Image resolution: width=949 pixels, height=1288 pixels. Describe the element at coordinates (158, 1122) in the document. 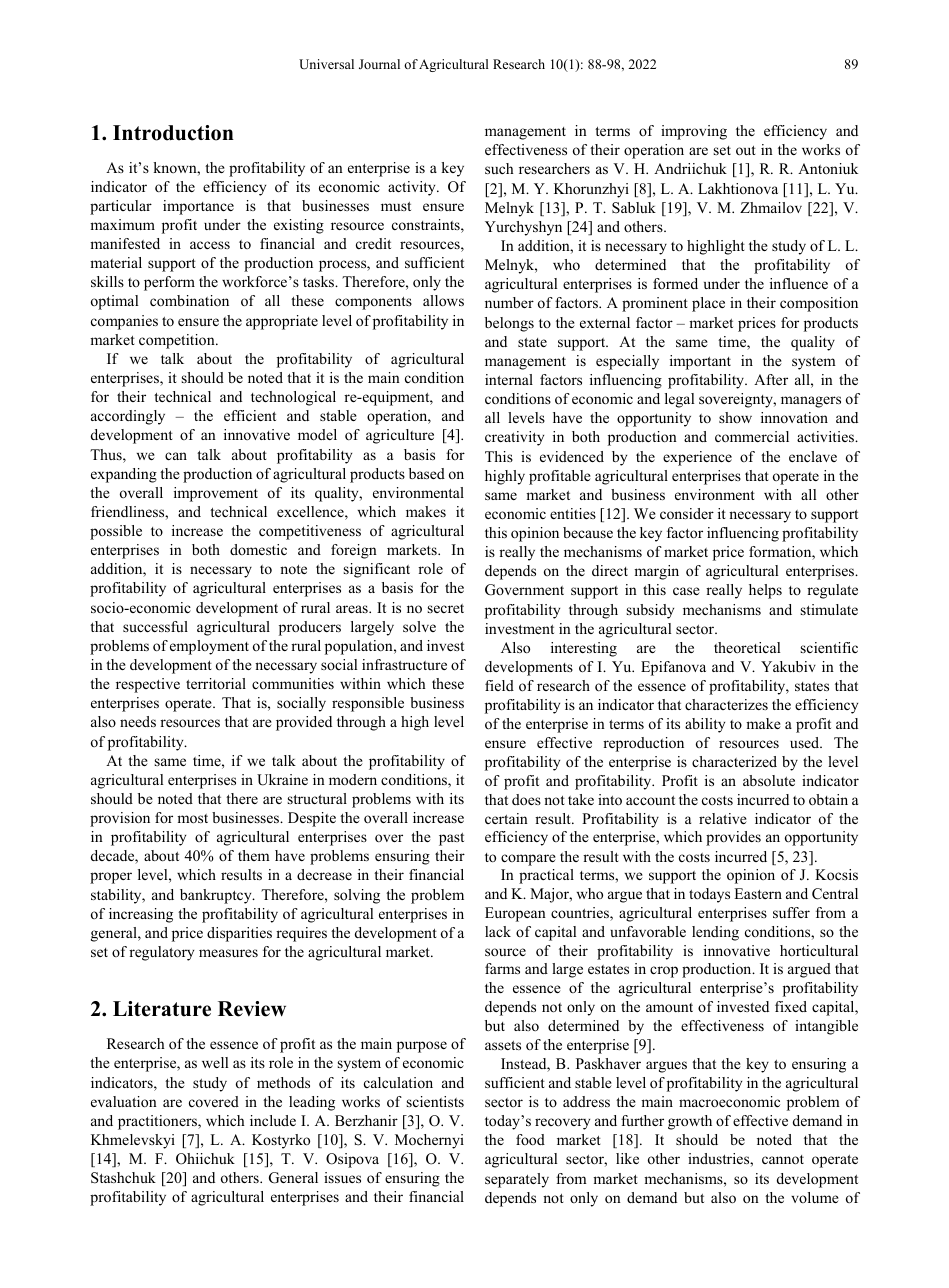

I see `practitioners` at that location.
